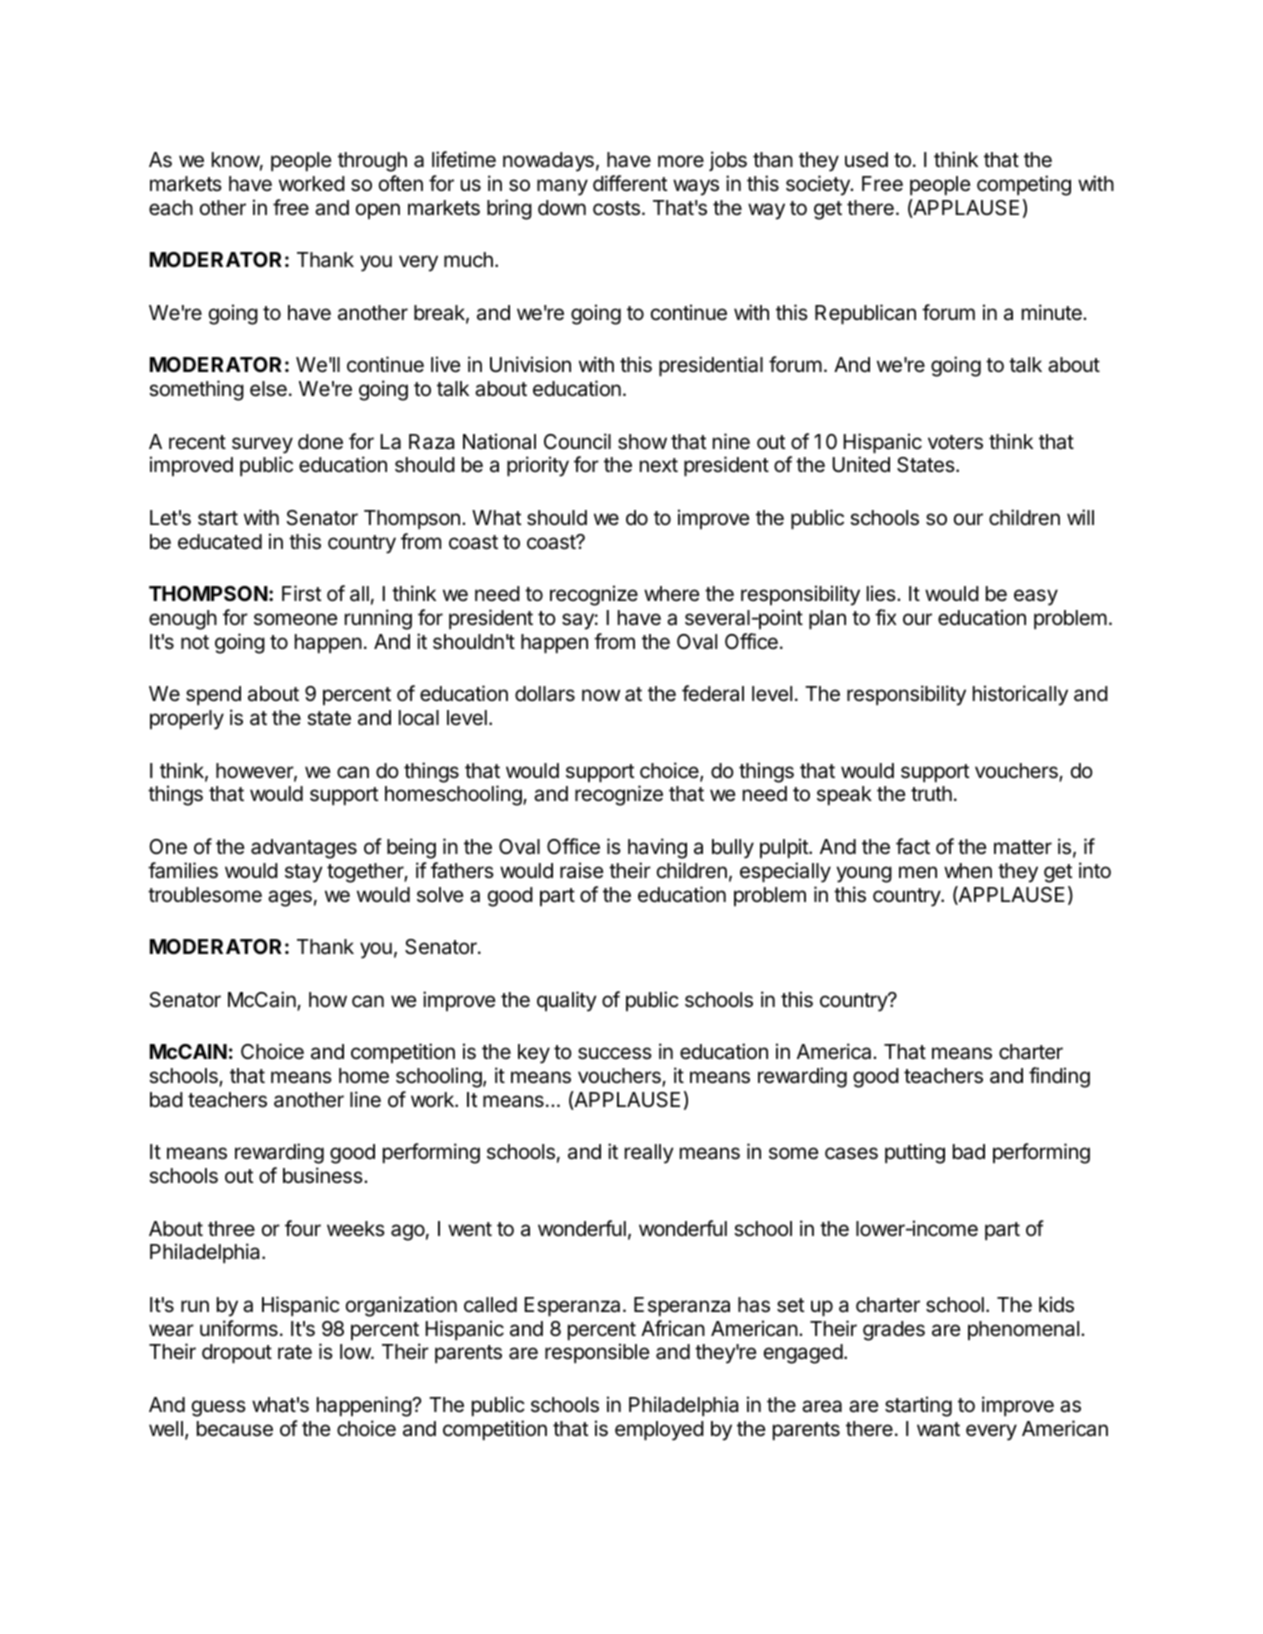  Describe the element at coordinates (955, 442) in the image. I see `voters` at that location.
